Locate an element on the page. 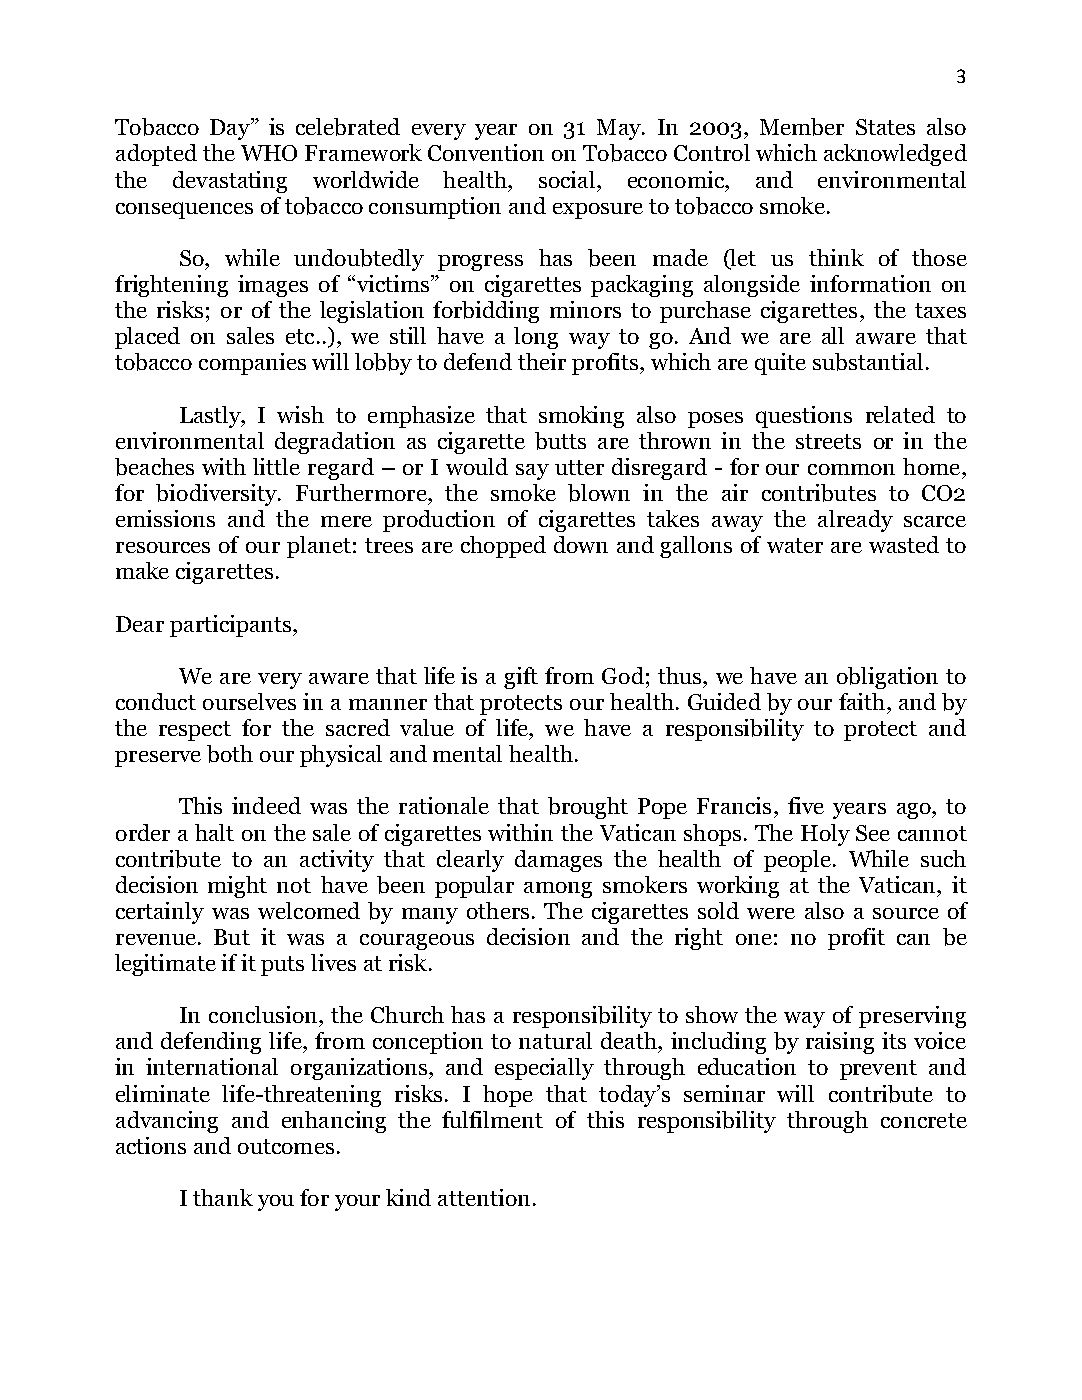 This image has width=1082, height=1400. WHO is located at coordinates (269, 153).
